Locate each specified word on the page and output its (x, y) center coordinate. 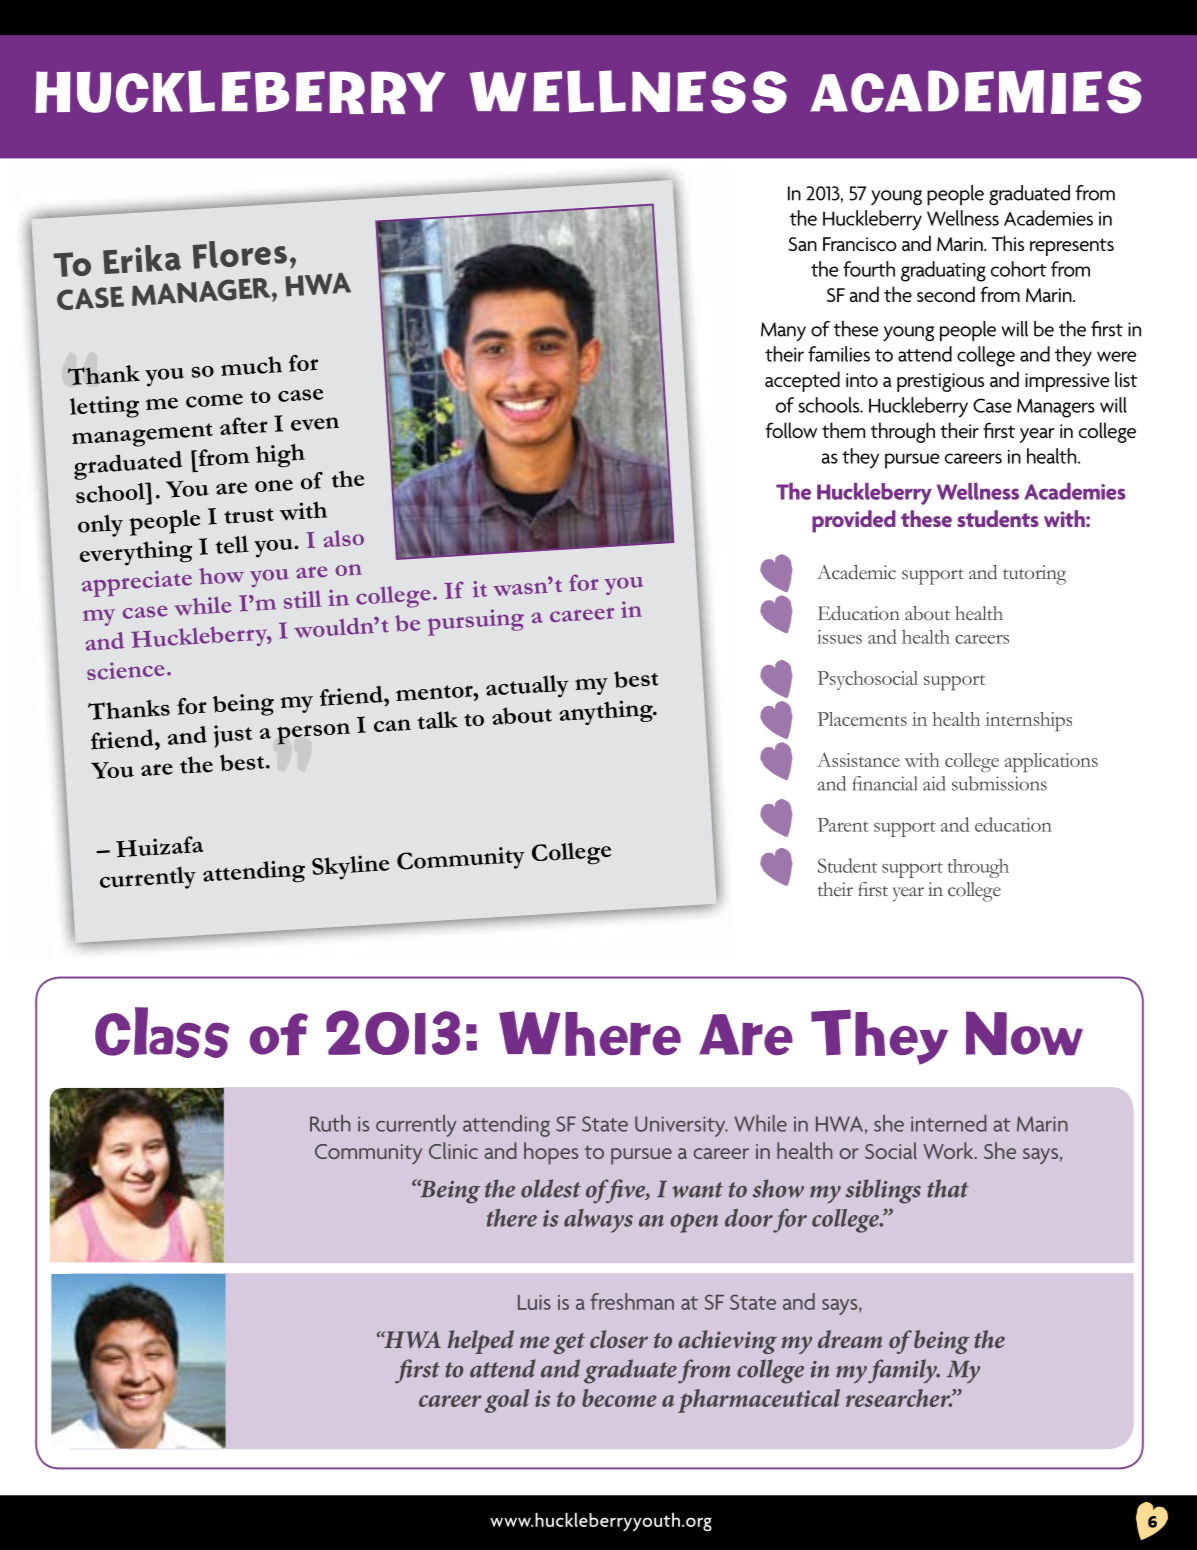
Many (783, 331)
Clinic (453, 1150)
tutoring (1034, 575)
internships (1028, 722)
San (803, 244)
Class (162, 1032)
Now (1024, 1033)
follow (791, 430)
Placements (862, 719)
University (681, 1126)
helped (481, 1342)
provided (854, 521)
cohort (1018, 269)
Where (590, 1033)
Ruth (330, 1123)
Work (949, 1150)
